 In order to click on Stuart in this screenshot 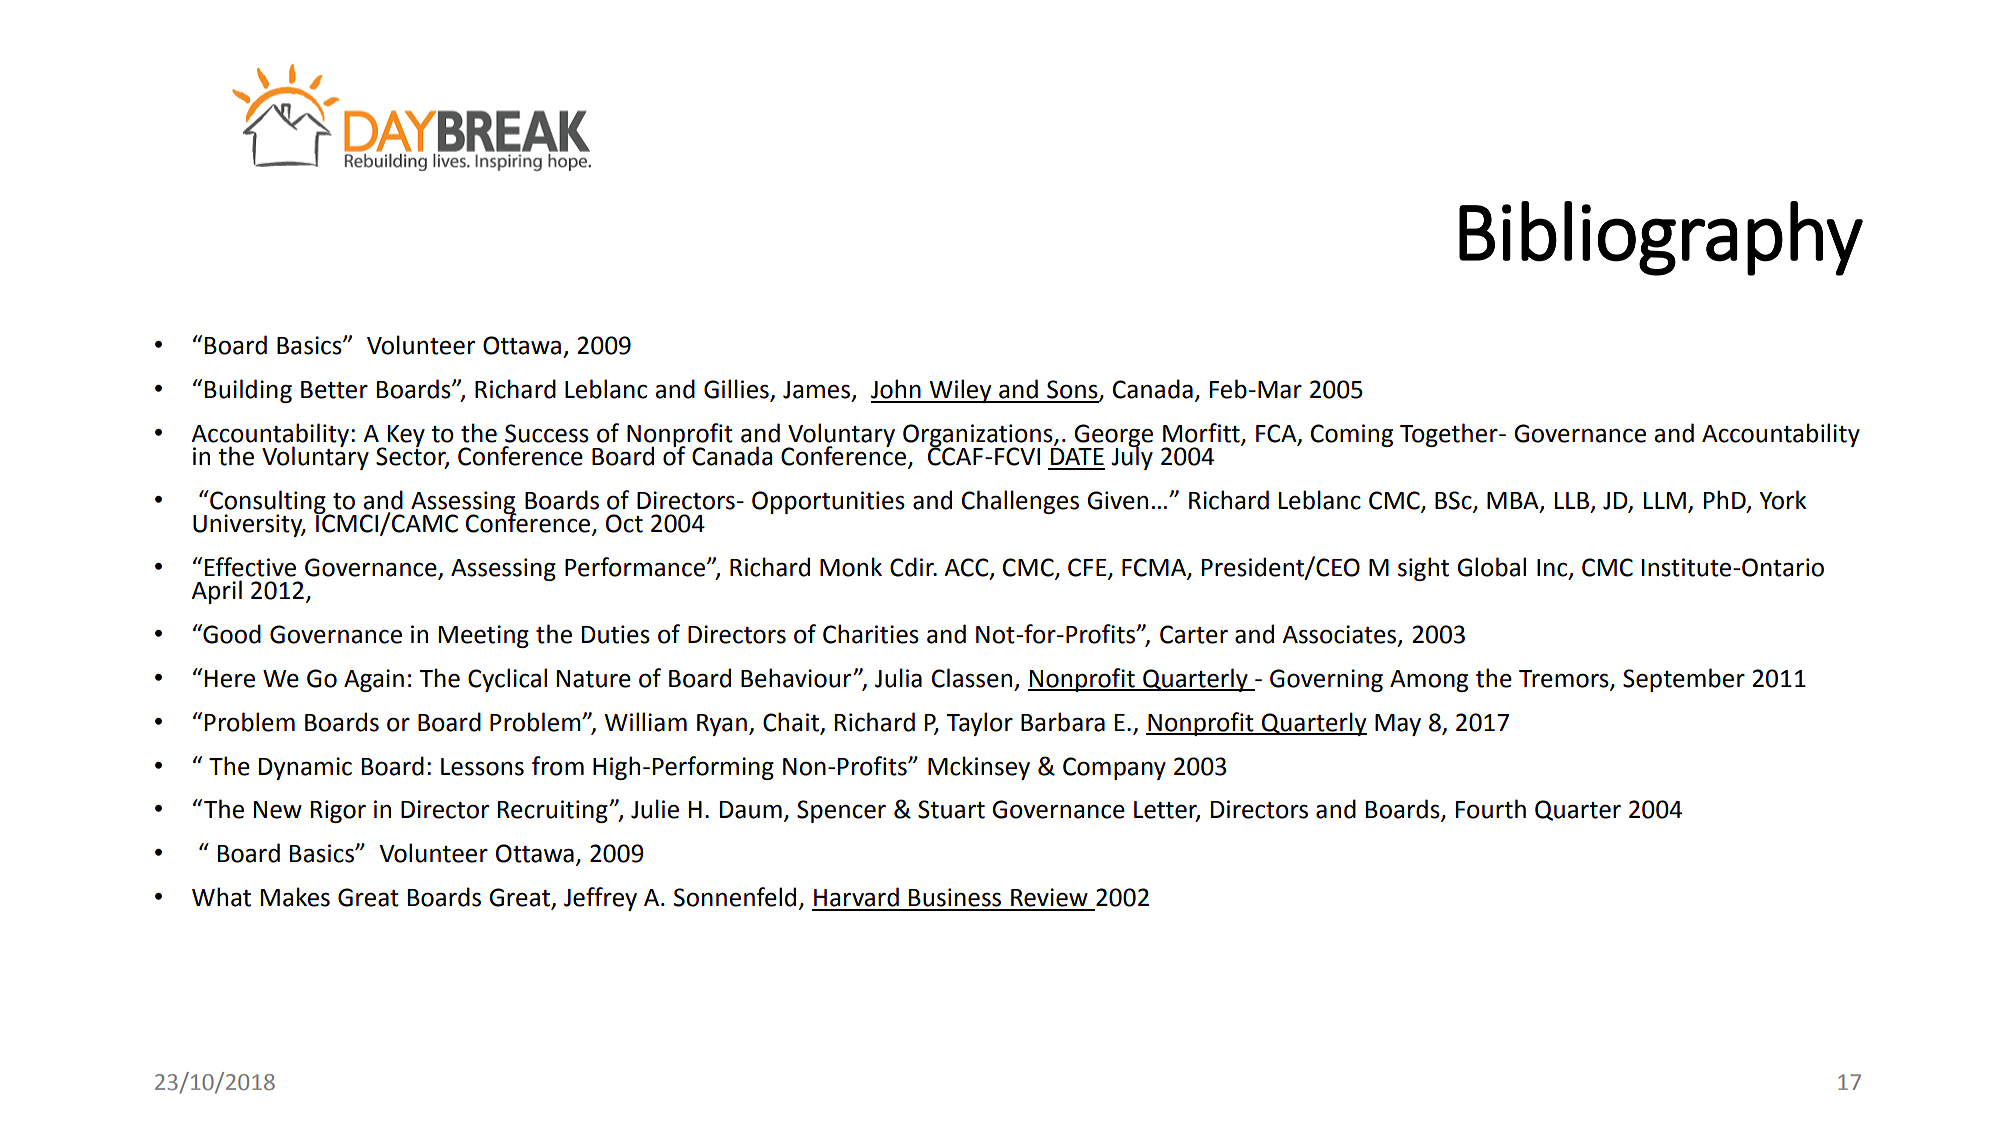, I will do `click(951, 809)`.
